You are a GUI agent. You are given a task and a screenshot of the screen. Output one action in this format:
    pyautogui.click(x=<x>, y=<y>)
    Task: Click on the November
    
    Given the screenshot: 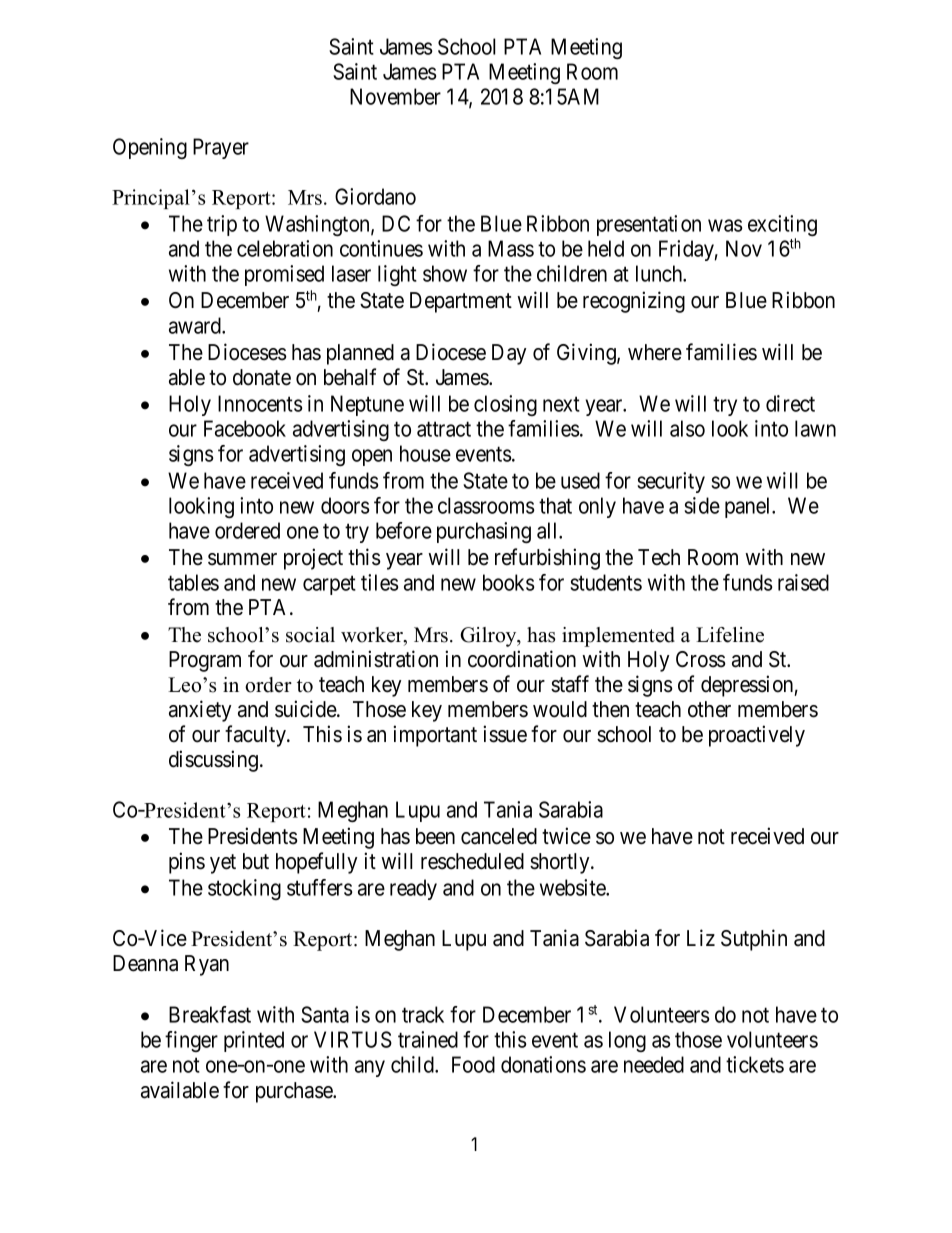 What is the action you would take?
    pyautogui.click(x=395, y=96)
